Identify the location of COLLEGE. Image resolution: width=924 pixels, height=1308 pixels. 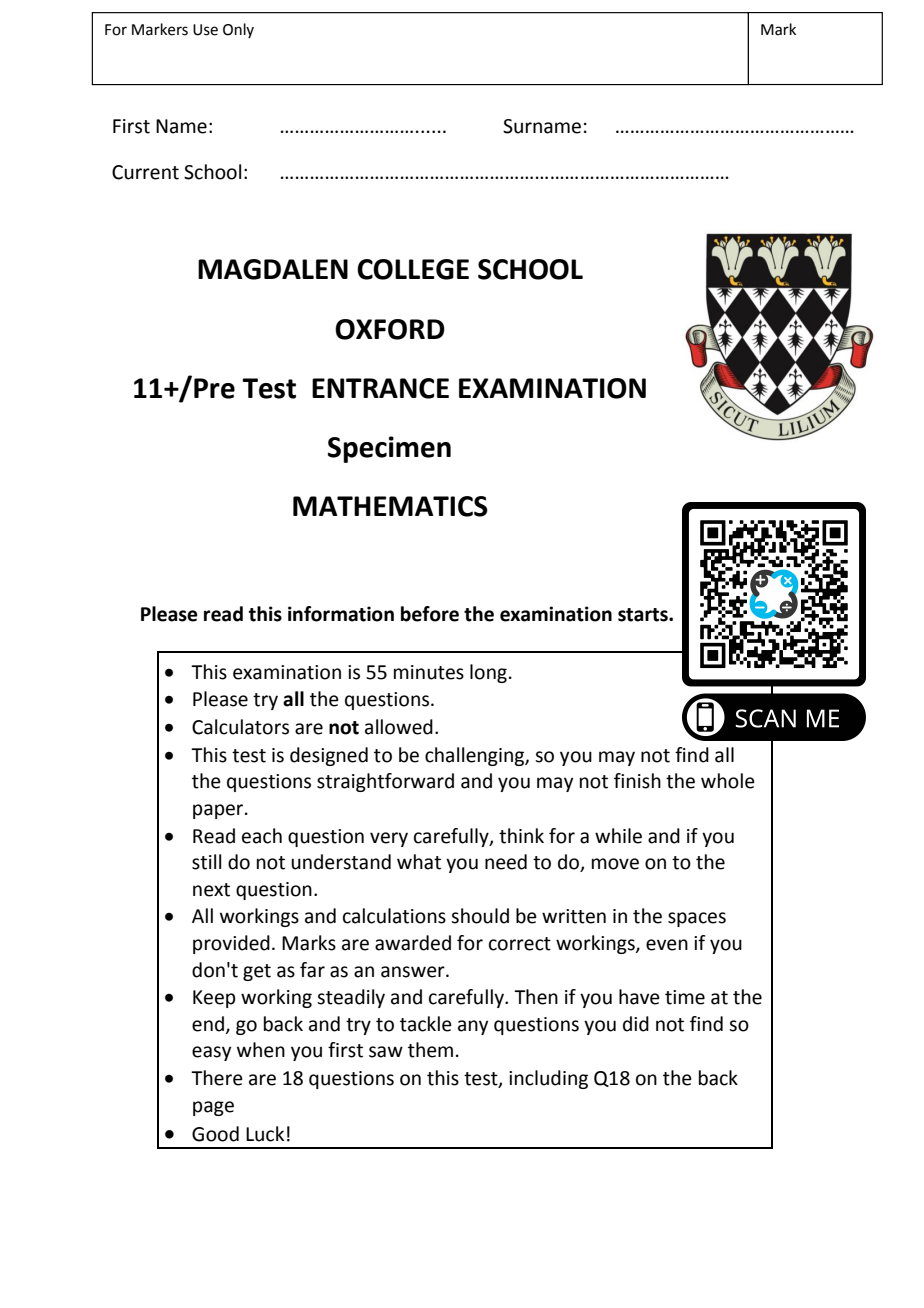
(413, 269).
